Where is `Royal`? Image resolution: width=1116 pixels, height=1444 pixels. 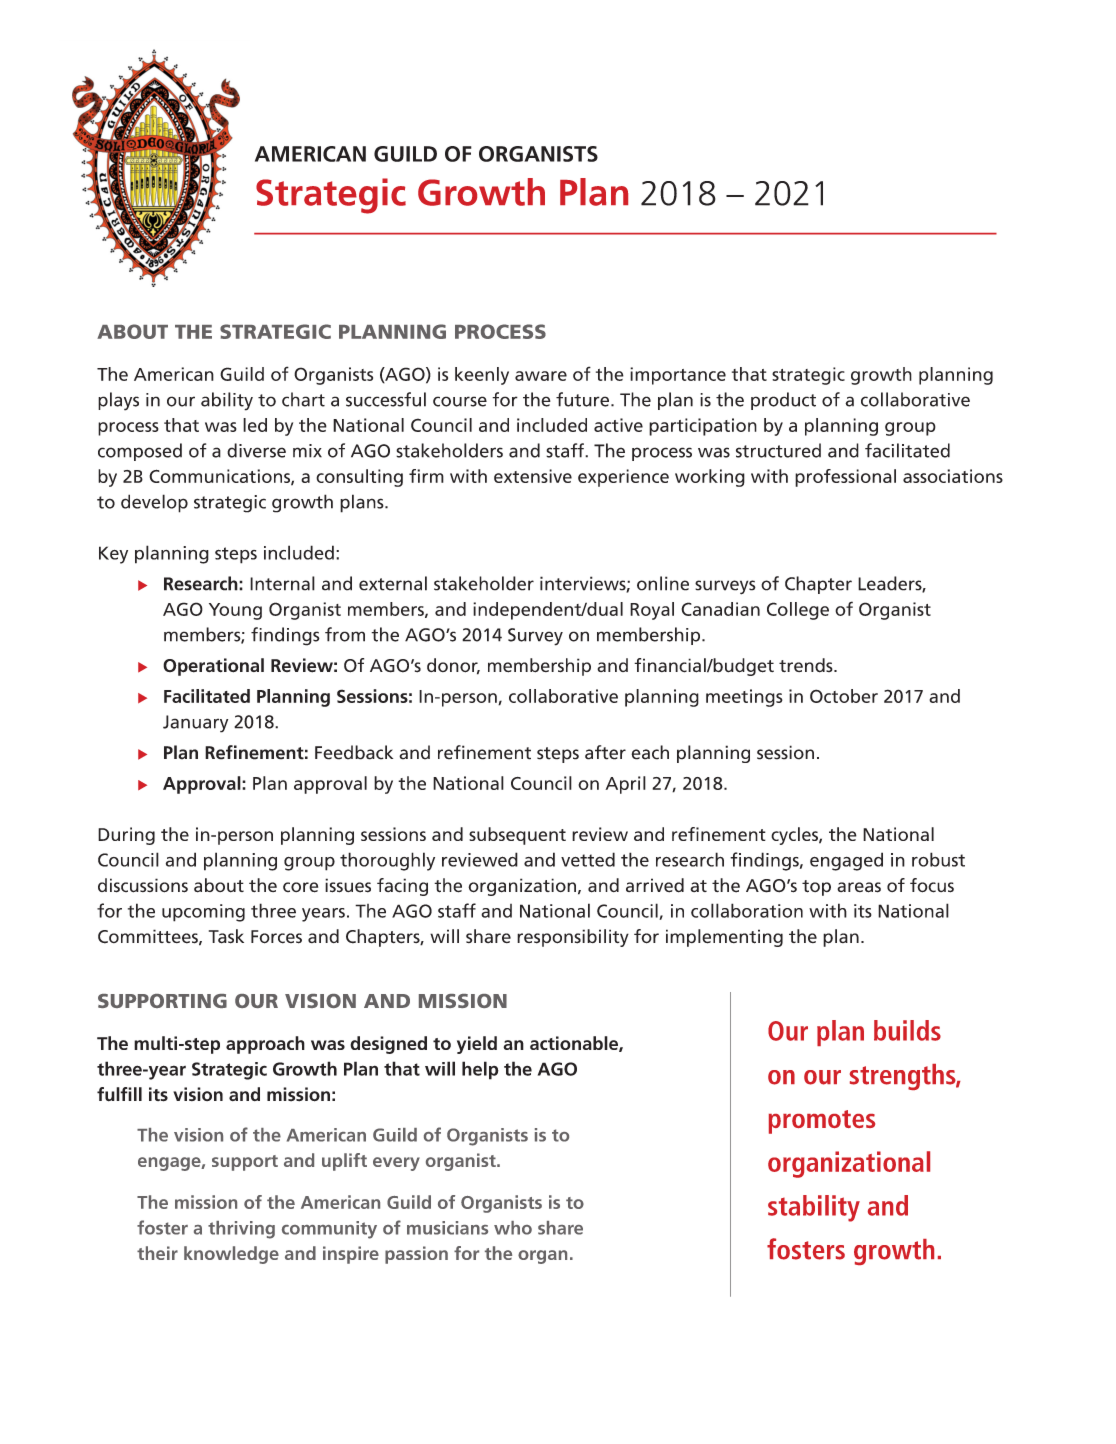
Royal is located at coordinates (652, 611).
